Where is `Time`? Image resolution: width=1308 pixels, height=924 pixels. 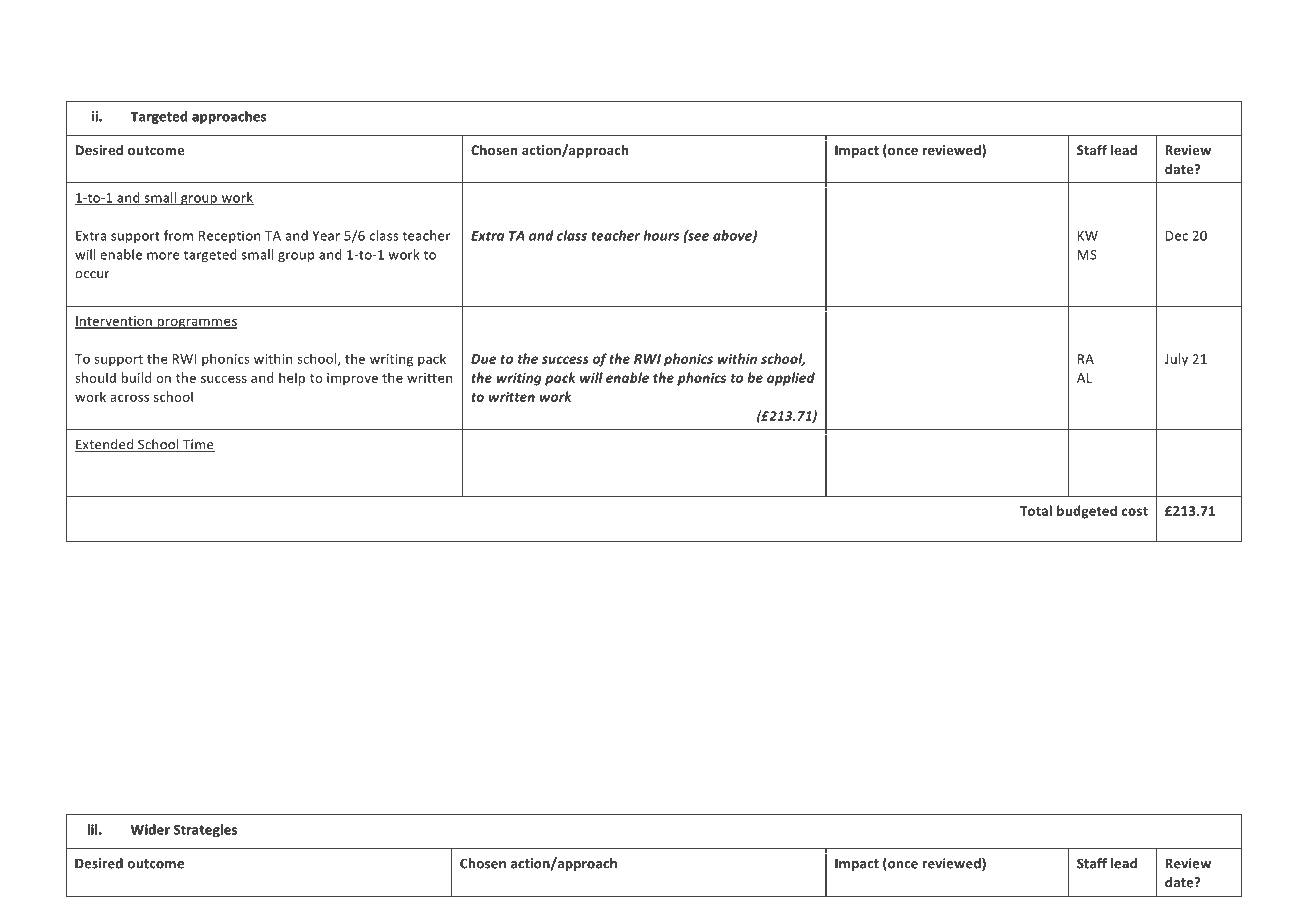
Time is located at coordinates (198, 445).
